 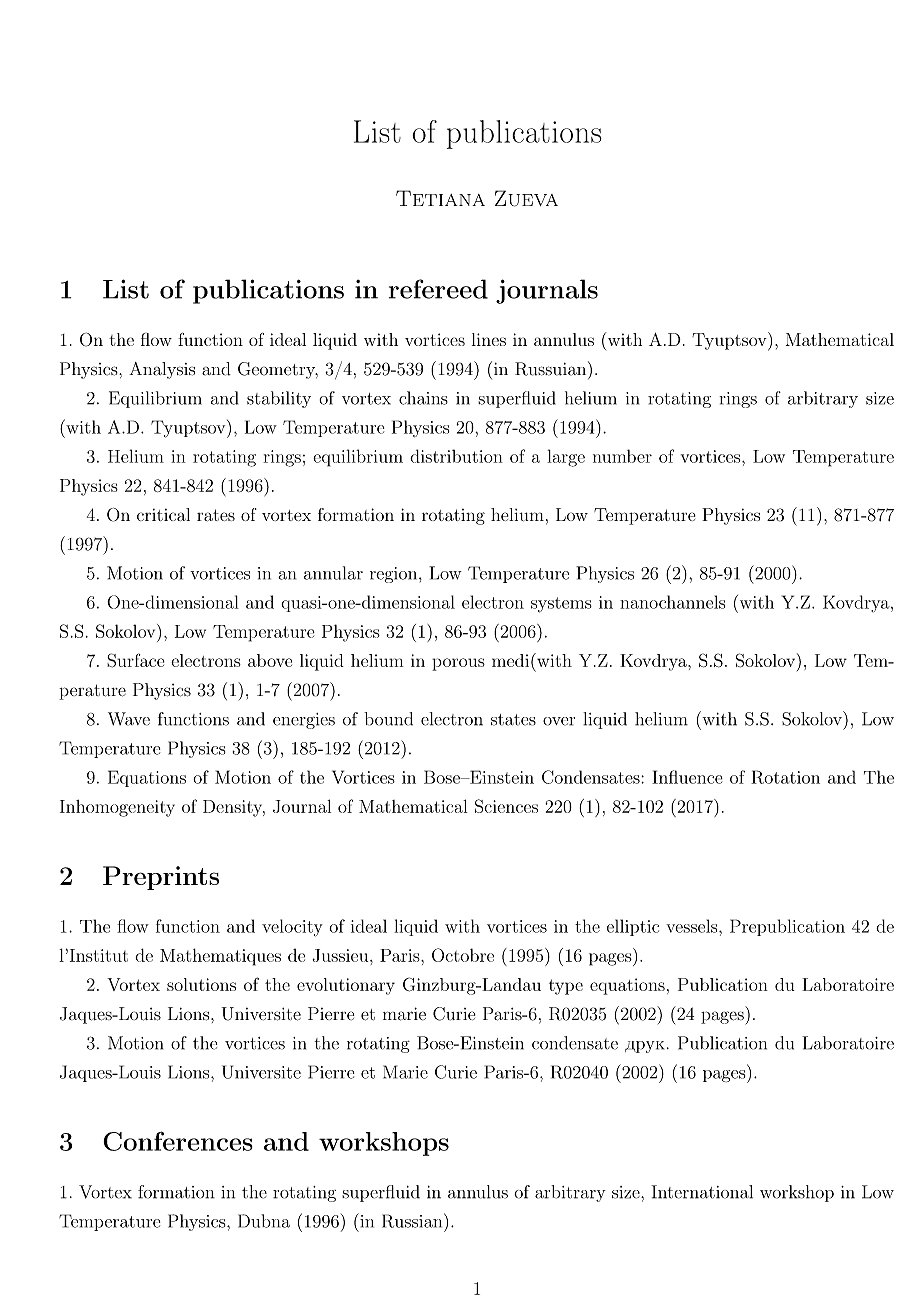 What do you see at coordinates (162, 370) in the screenshot?
I see `Analysis` at bounding box center [162, 370].
